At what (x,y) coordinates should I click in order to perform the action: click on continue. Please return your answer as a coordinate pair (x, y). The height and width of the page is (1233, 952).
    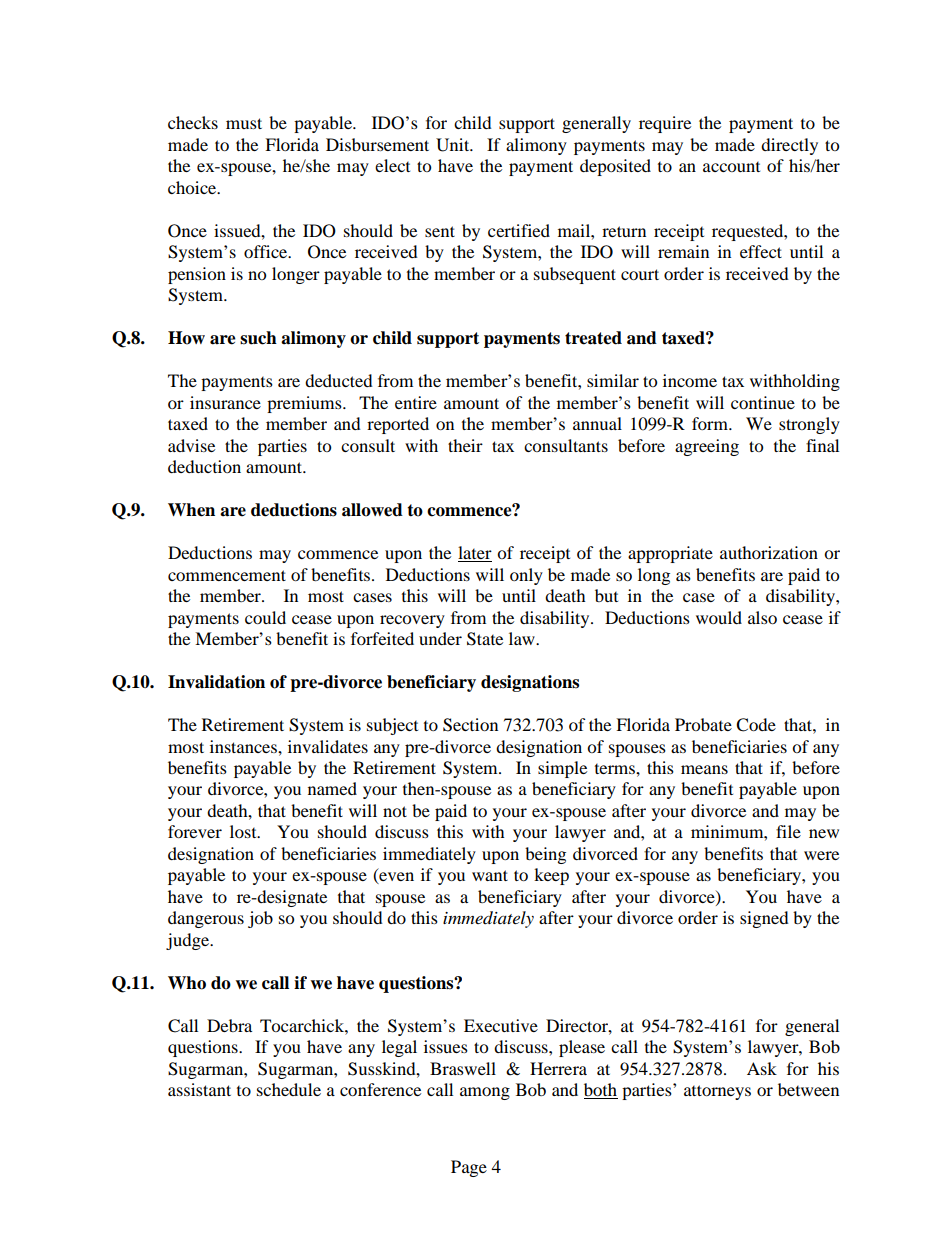
    Looking at the image, I should click on (763, 402).
